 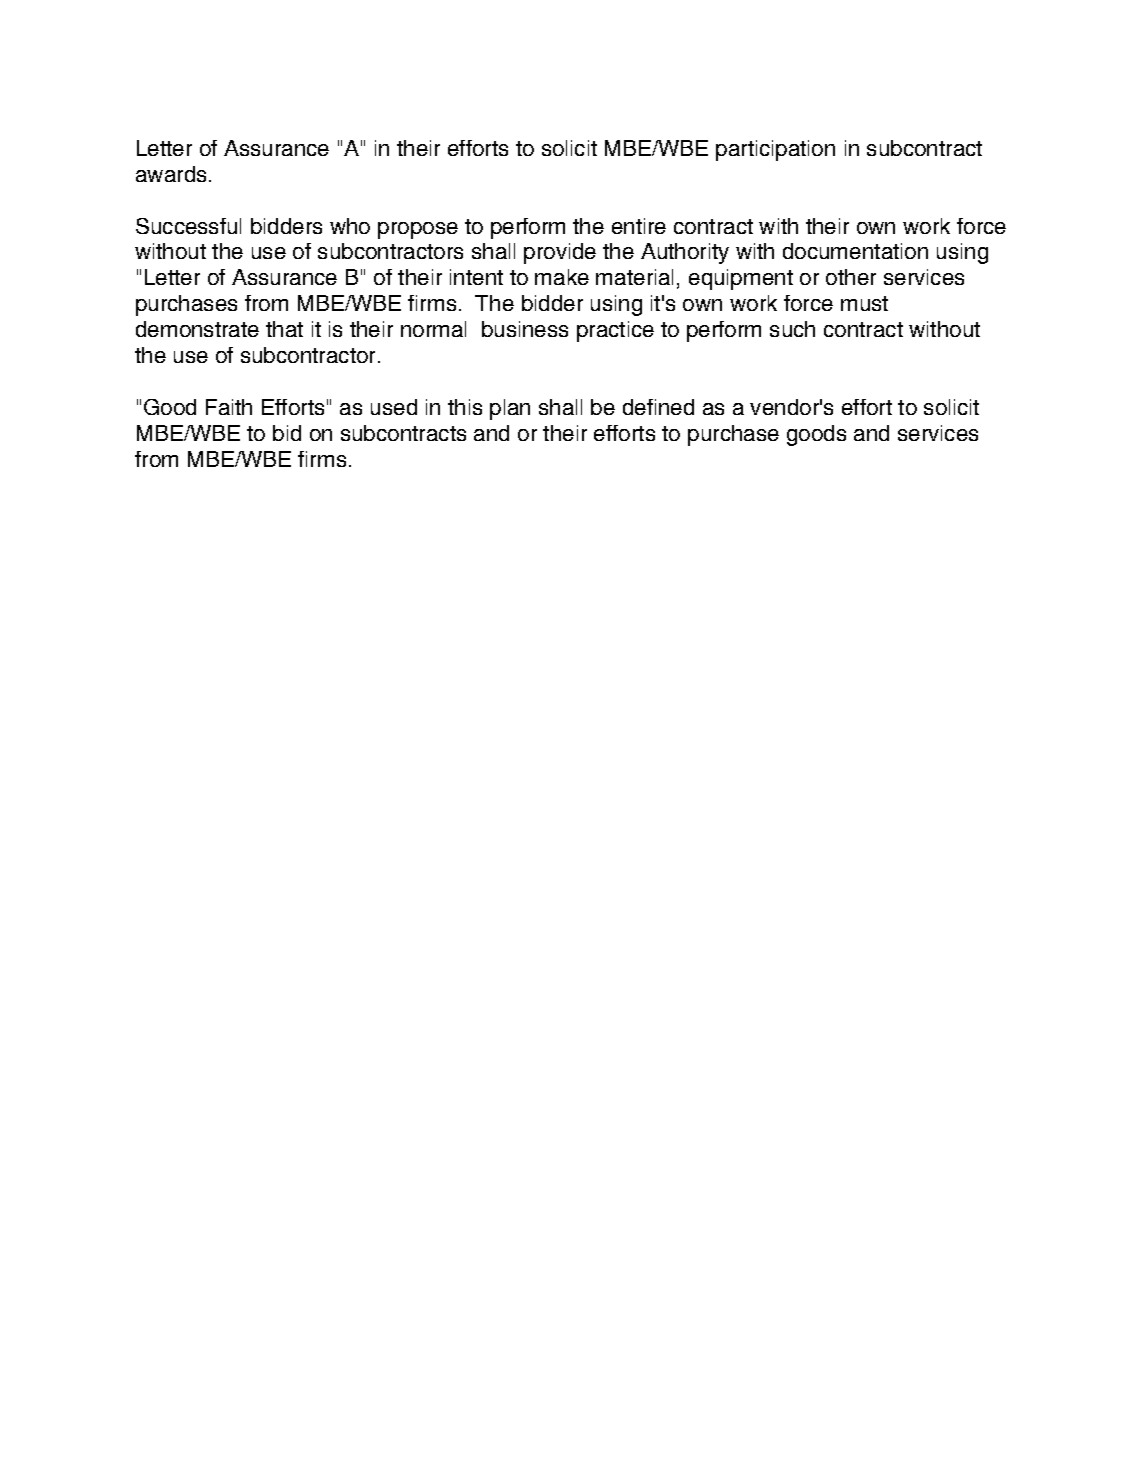 What do you see at coordinates (639, 226) in the screenshot?
I see `entire` at bounding box center [639, 226].
